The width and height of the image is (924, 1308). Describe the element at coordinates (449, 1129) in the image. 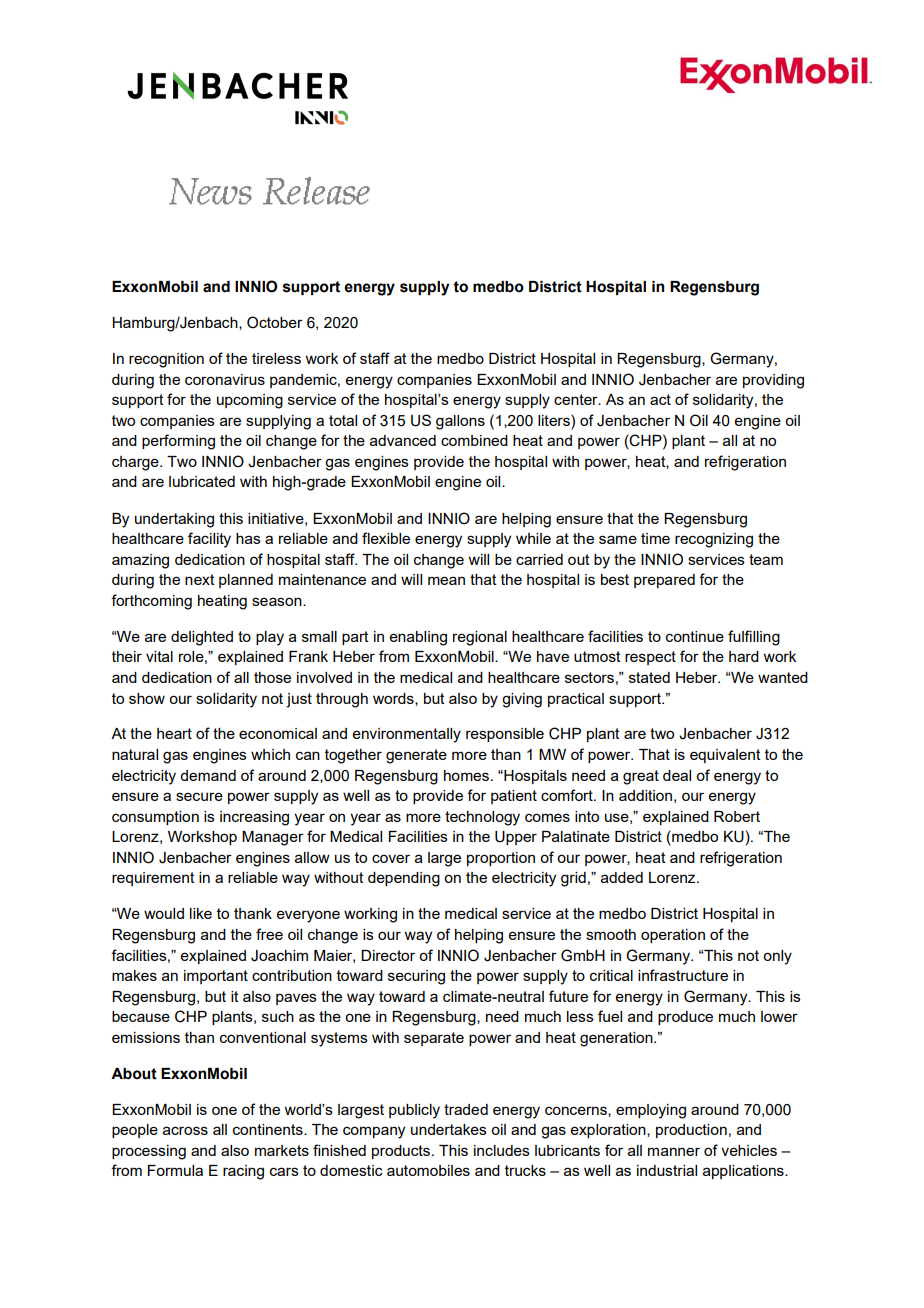

I see `undertakes` at that location.
